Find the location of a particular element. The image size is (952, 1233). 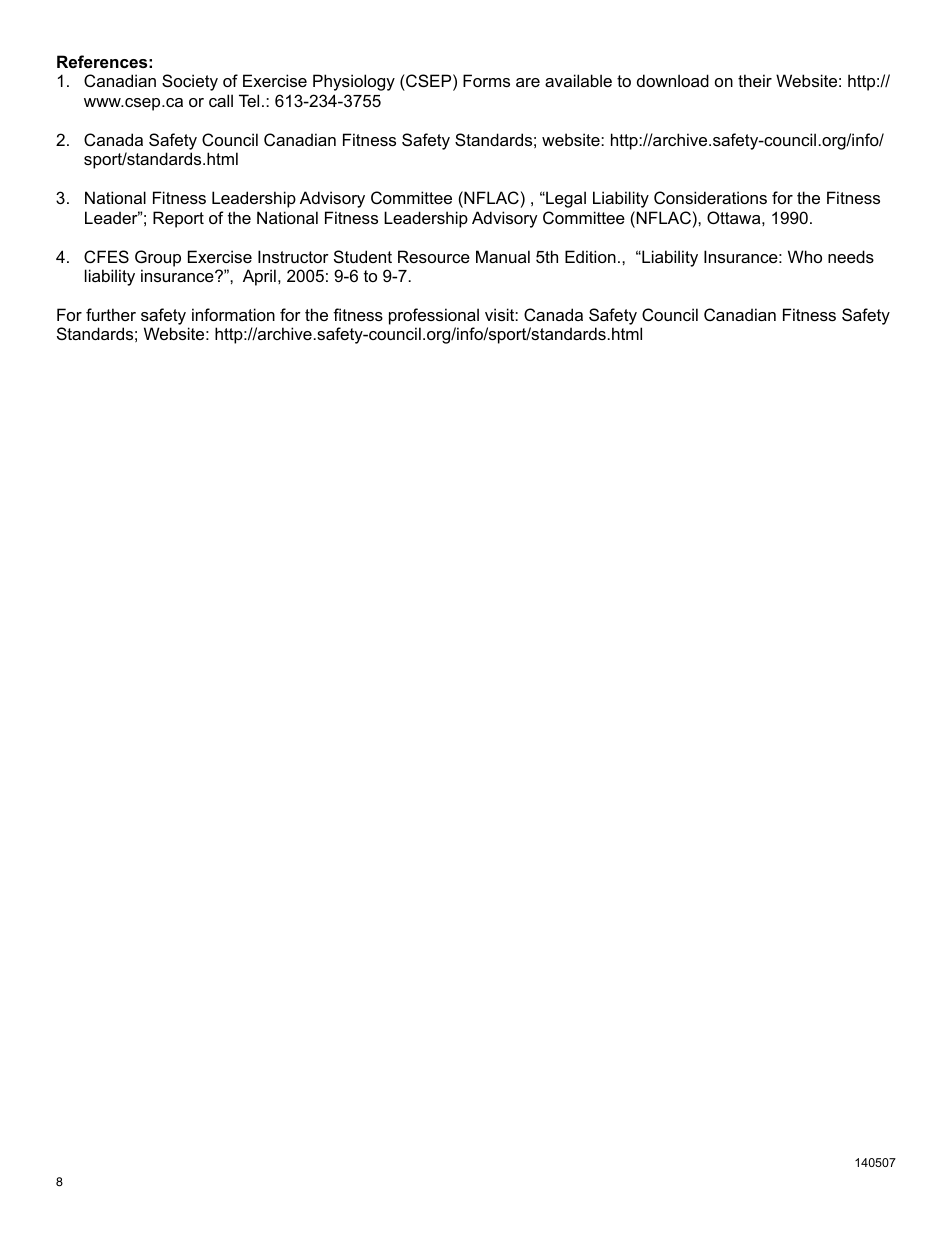

their is located at coordinates (755, 80).
